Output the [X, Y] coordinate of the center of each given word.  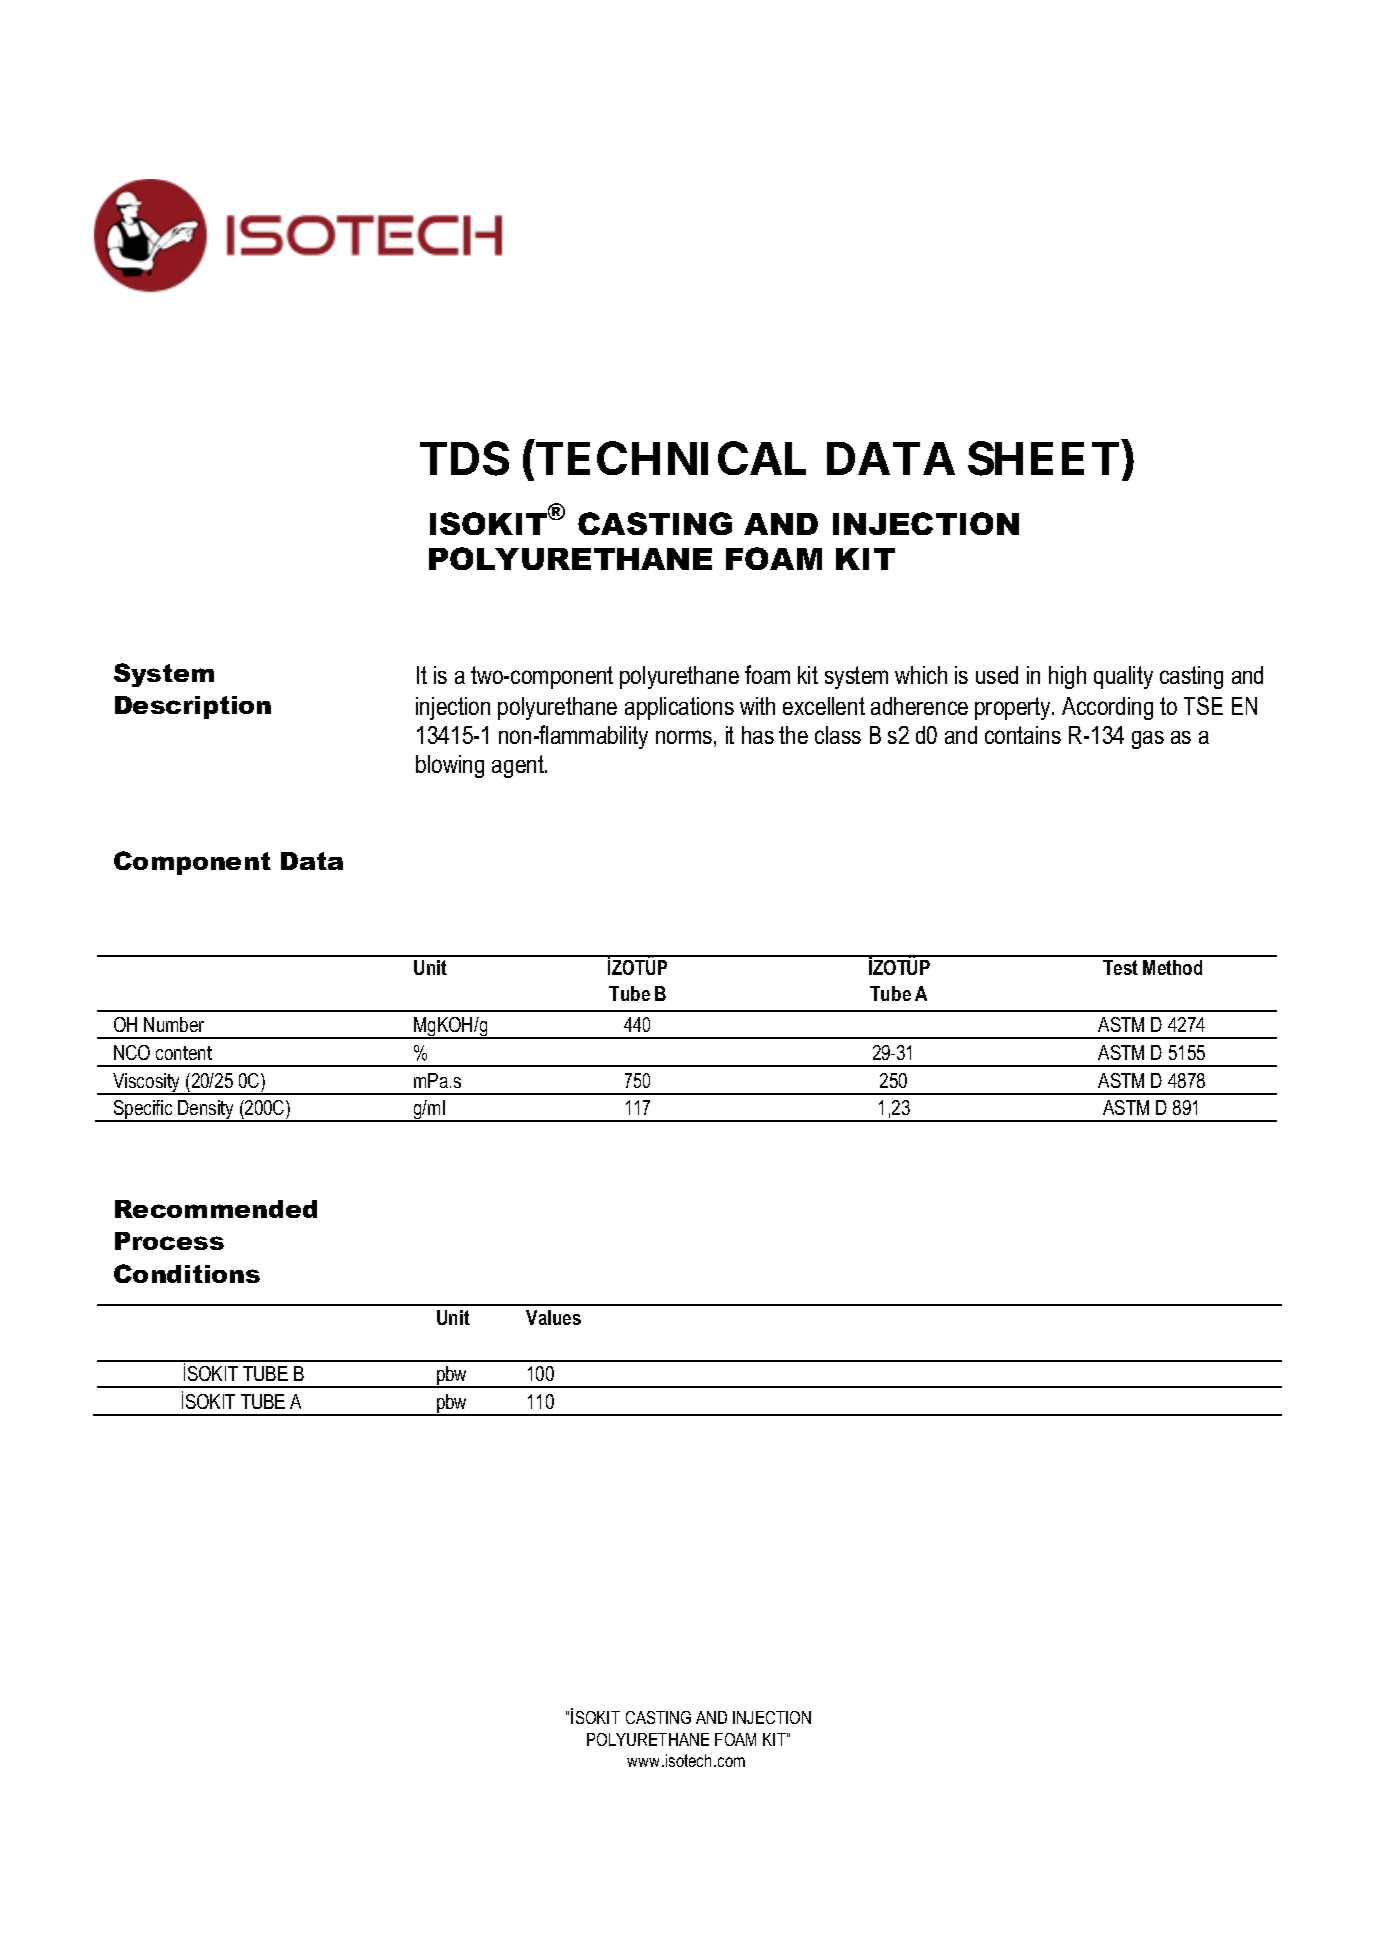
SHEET [1043, 458]
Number [174, 1024]
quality [1123, 677]
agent [519, 766]
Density [206, 1111]
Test [1120, 967]
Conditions [187, 1273]
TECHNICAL [671, 458]
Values [553, 1317]
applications [679, 708]
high [1067, 677]
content [184, 1053]
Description [193, 707]
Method [1172, 967]
